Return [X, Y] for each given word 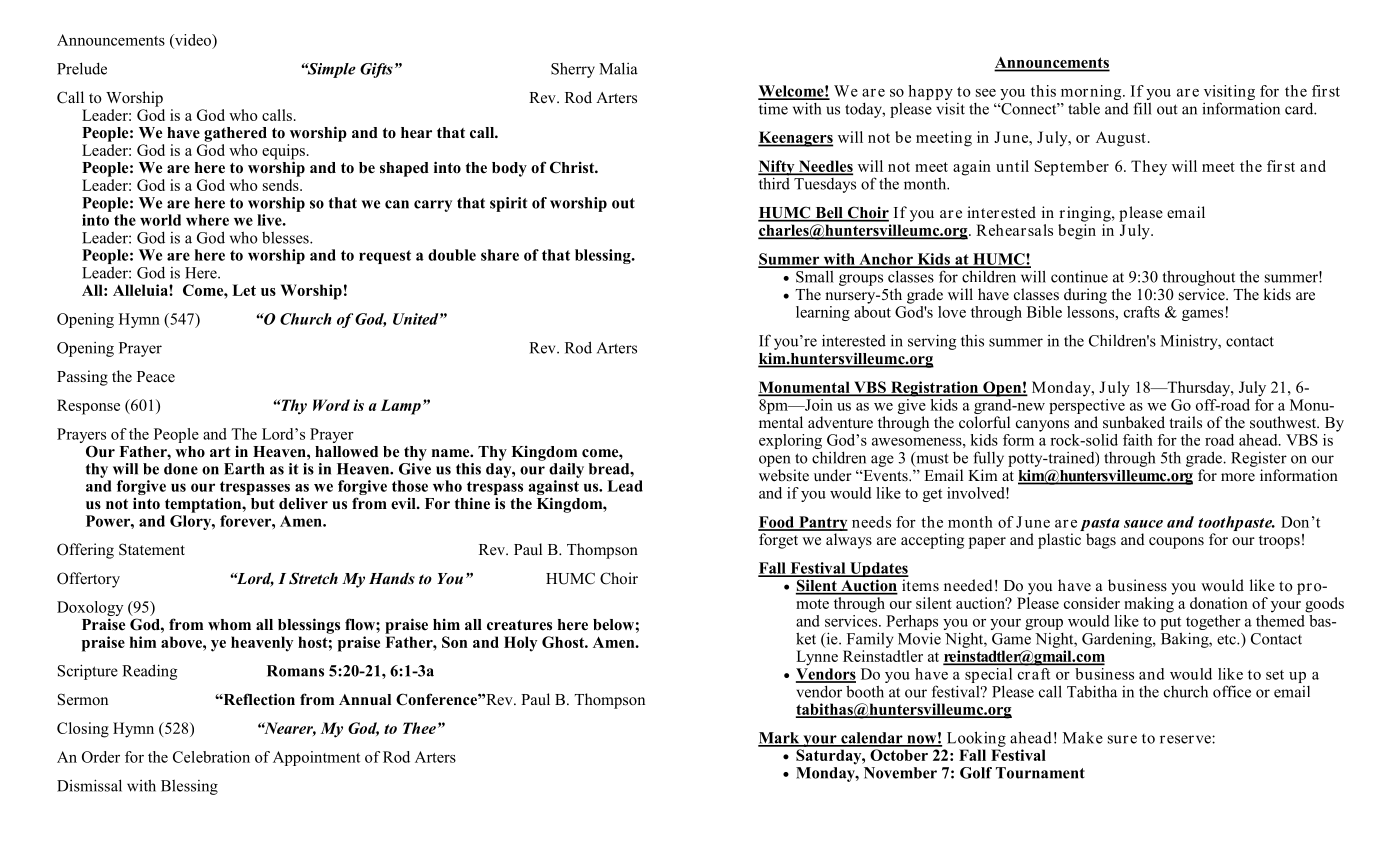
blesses [286, 238]
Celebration [211, 757]
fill [1142, 108]
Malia [618, 68]
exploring [790, 441]
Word [331, 405]
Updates [878, 571]
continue [1079, 276]
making [1149, 605]
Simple [330, 70]
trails [1185, 422]
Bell [829, 214]
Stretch [313, 578]
